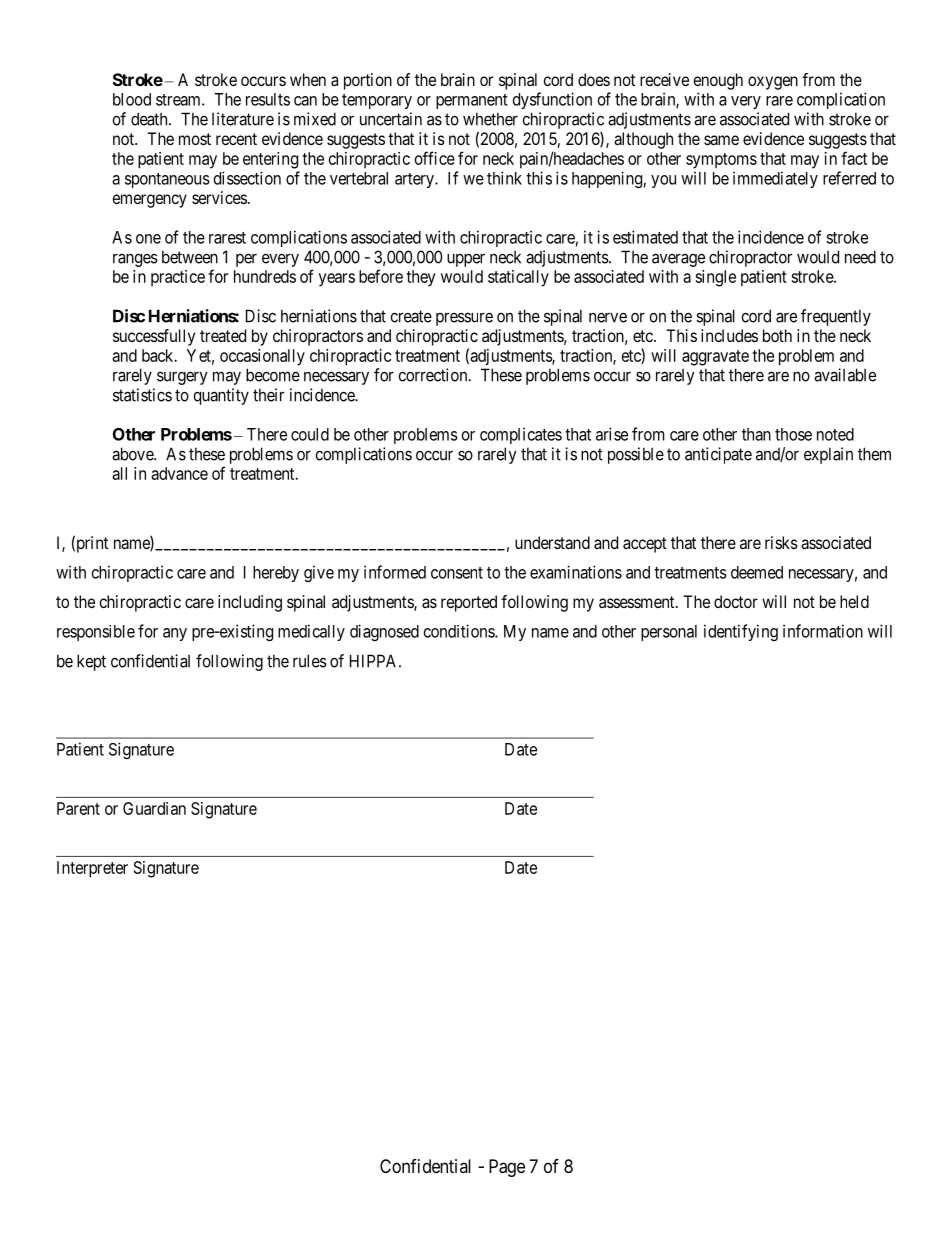 The height and width of the document is (1233, 952). I want to click on surgery, so click(182, 378).
